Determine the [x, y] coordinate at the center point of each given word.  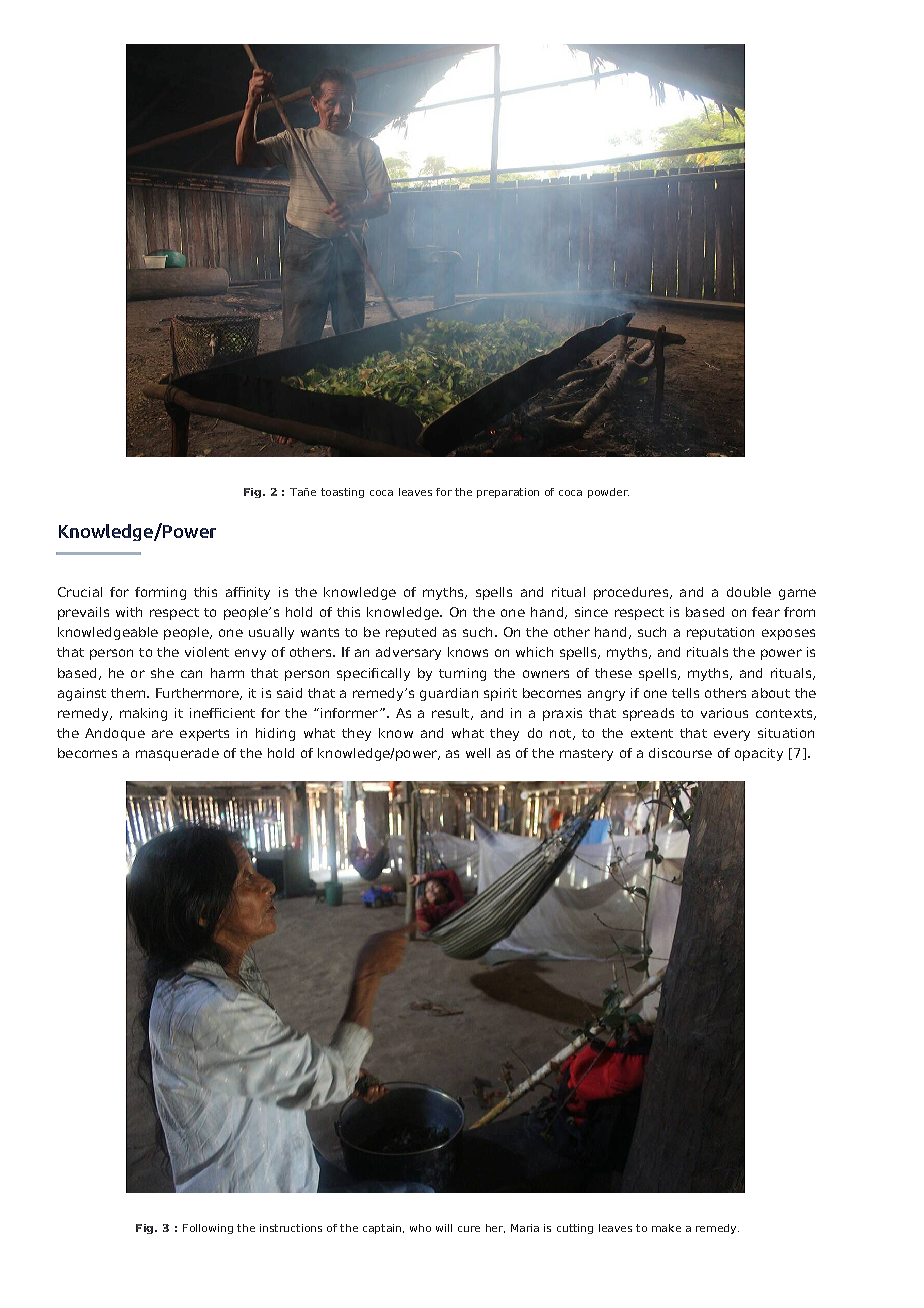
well [478, 753]
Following [208, 1229]
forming [160, 593]
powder [608, 493]
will [444, 1228]
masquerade [177, 754]
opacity [759, 754]
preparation [508, 493]
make [666, 1228]
